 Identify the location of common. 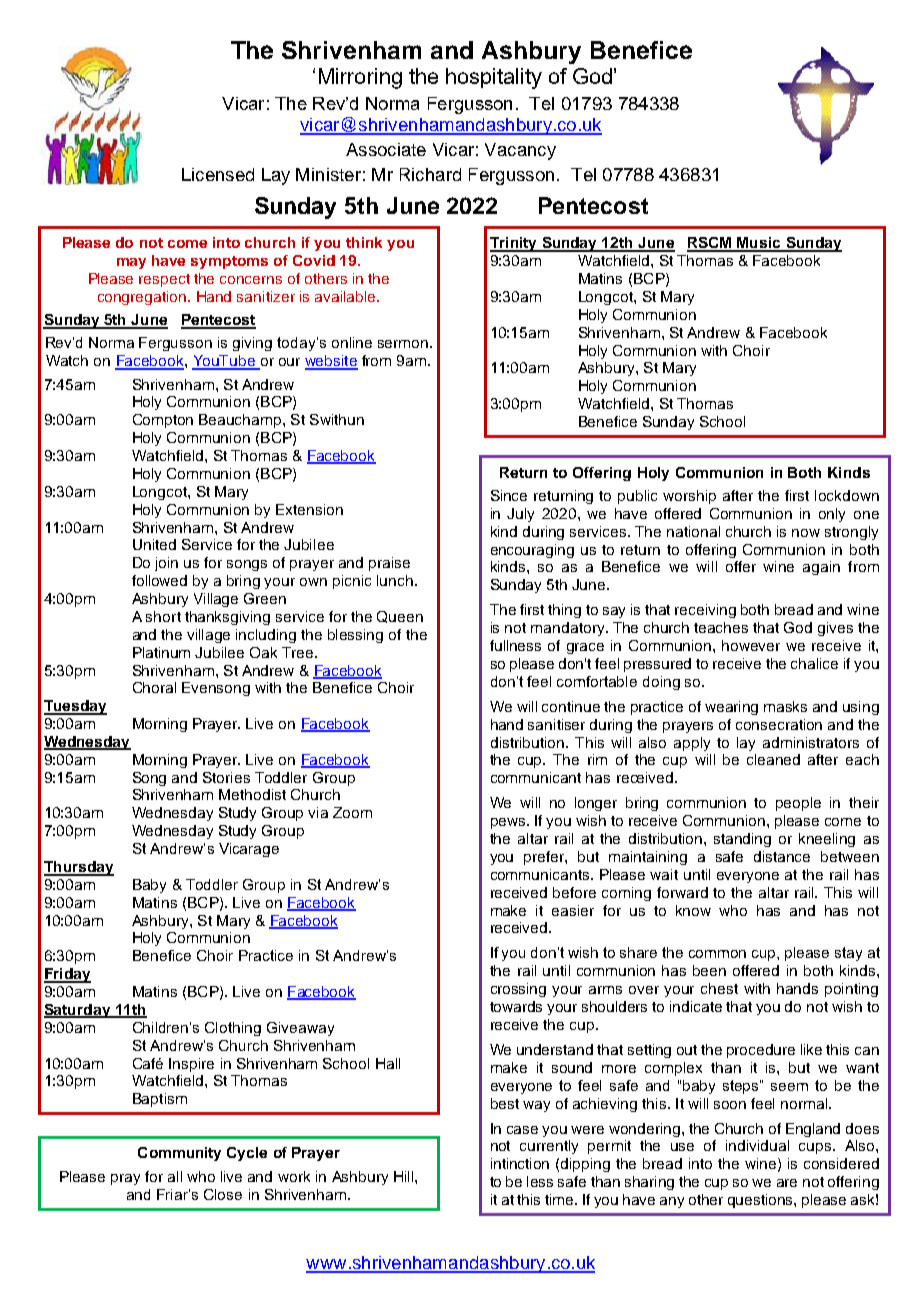
(717, 954).
